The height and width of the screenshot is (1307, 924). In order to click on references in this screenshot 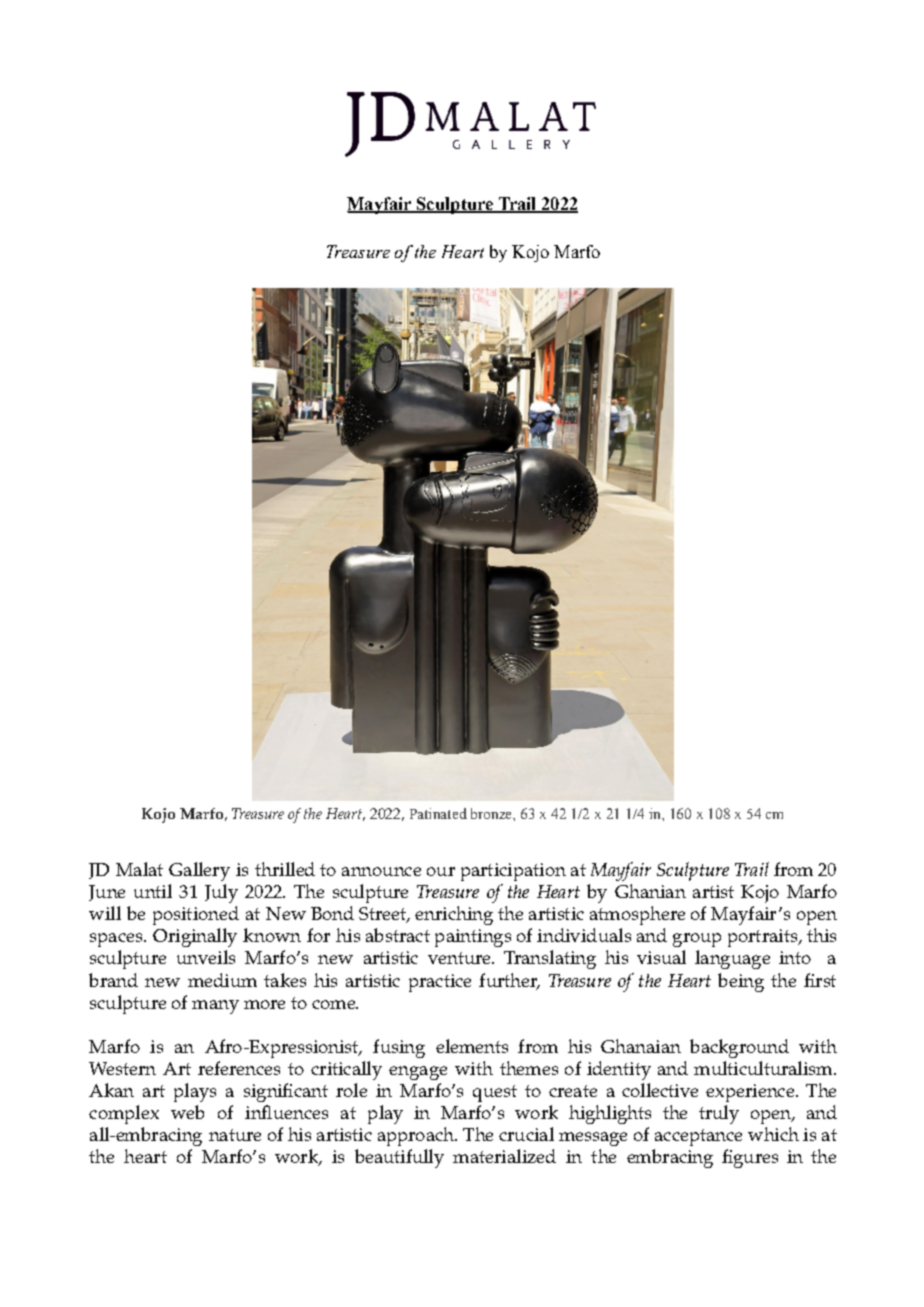, I will do `click(239, 1068)`.
